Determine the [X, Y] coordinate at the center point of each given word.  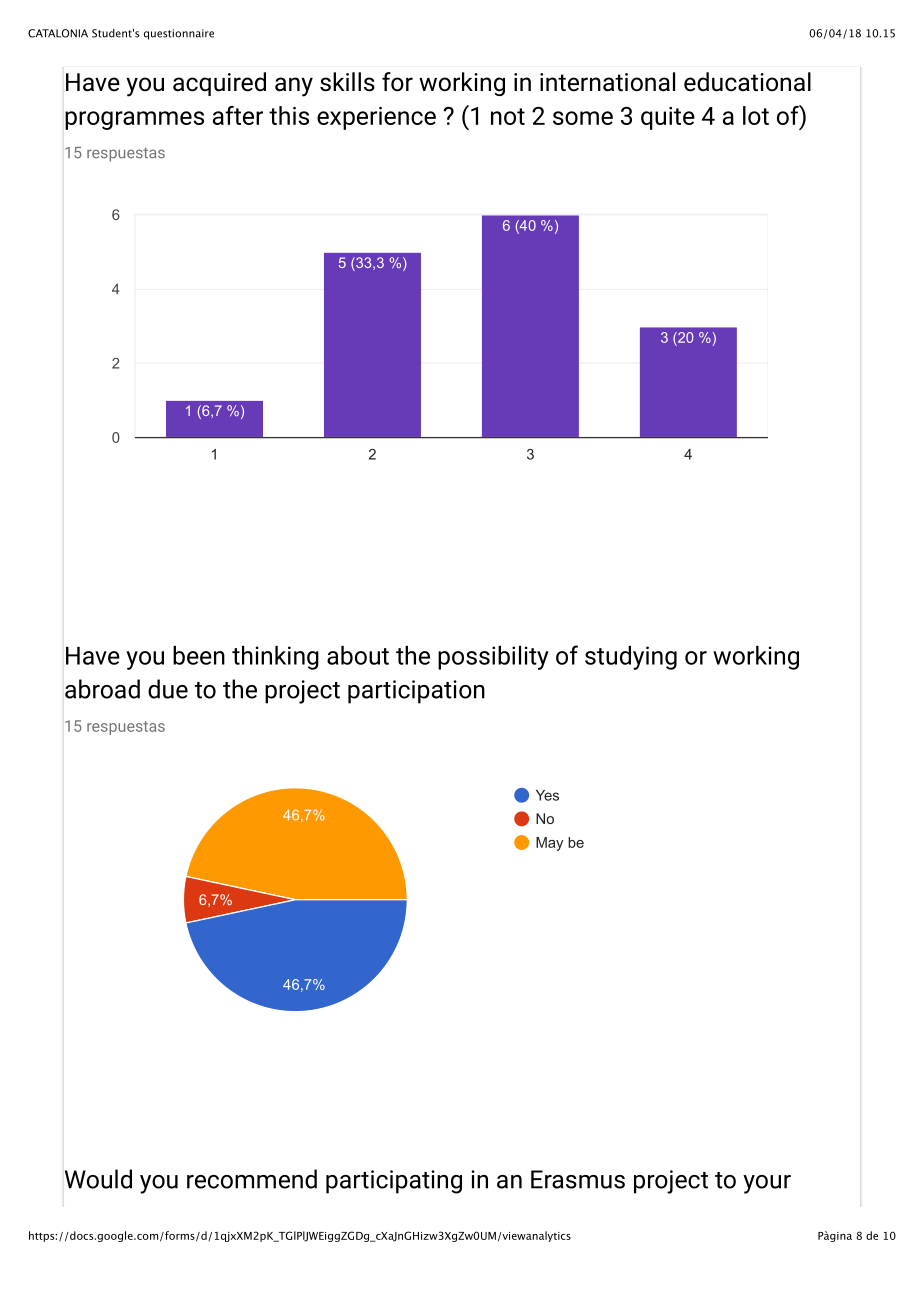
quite [668, 118]
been [199, 655]
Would [98, 1179]
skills [347, 82]
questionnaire [179, 34]
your [767, 1184]
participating [394, 1182]
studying [631, 658]
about [358, 655]
